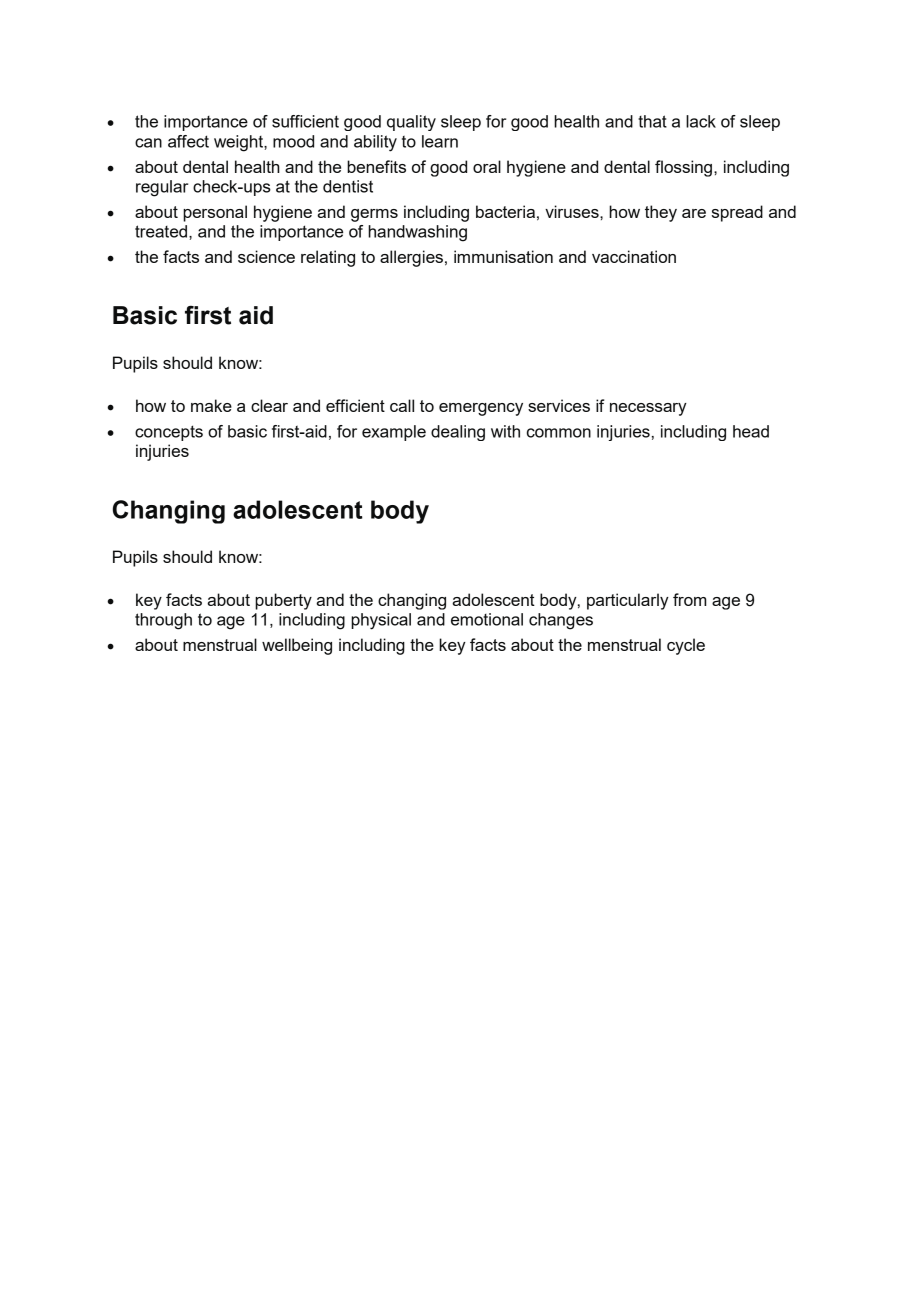 The height and width of the screenshot is (1308, 924). What do you see at coordinates (188, 141) in the screenshot?
I see `affect` at bounding box center [188, 141].
